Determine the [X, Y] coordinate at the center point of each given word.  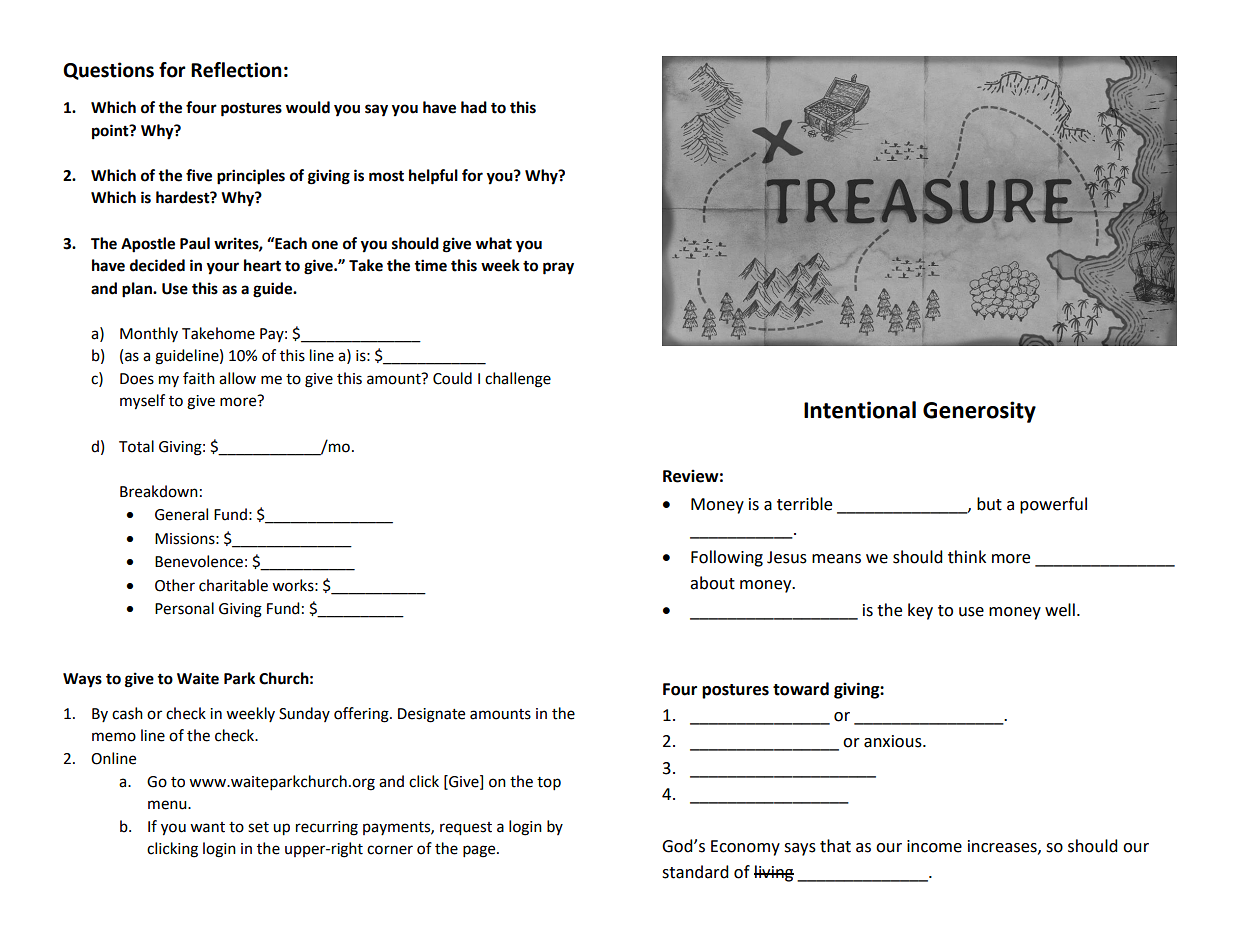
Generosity [979, 412]
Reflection [236, 70]
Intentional [860, 410]
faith [199, 378]
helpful [433, 177]
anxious [894, 741]
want [207, 827]
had [474, 107]
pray [558, 268]
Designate [431, 715]
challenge [518, 380]
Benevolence [199, 561]
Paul [195, 243]
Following [727, 558]
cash [127, 713]
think [967, 557]
